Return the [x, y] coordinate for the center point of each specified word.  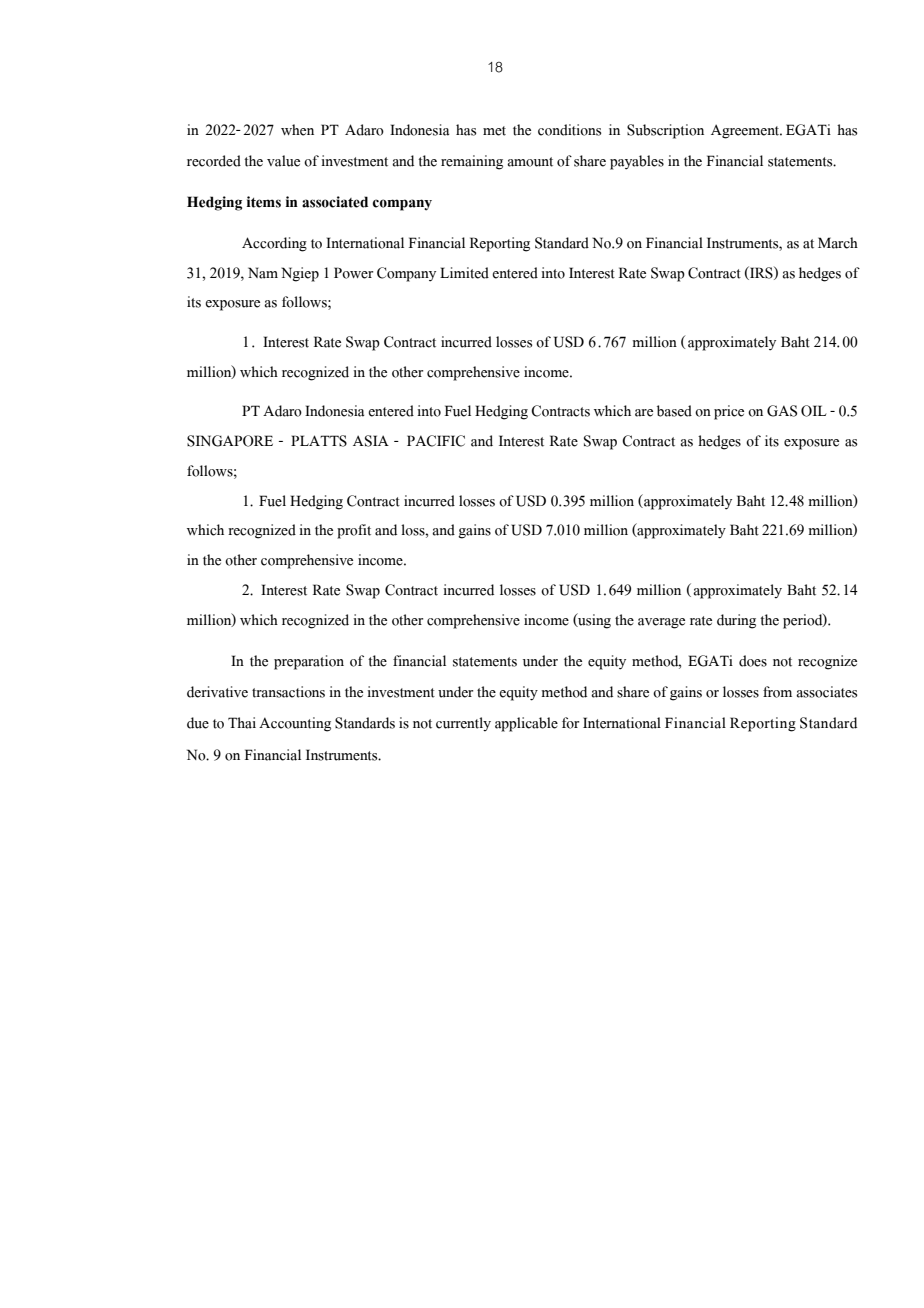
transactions [288, 692]
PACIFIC [436, 441]
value [283, 161]
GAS [782, 411]
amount [530, 162]
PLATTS [319, 441]
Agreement [746, 131]
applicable [526, 724]
